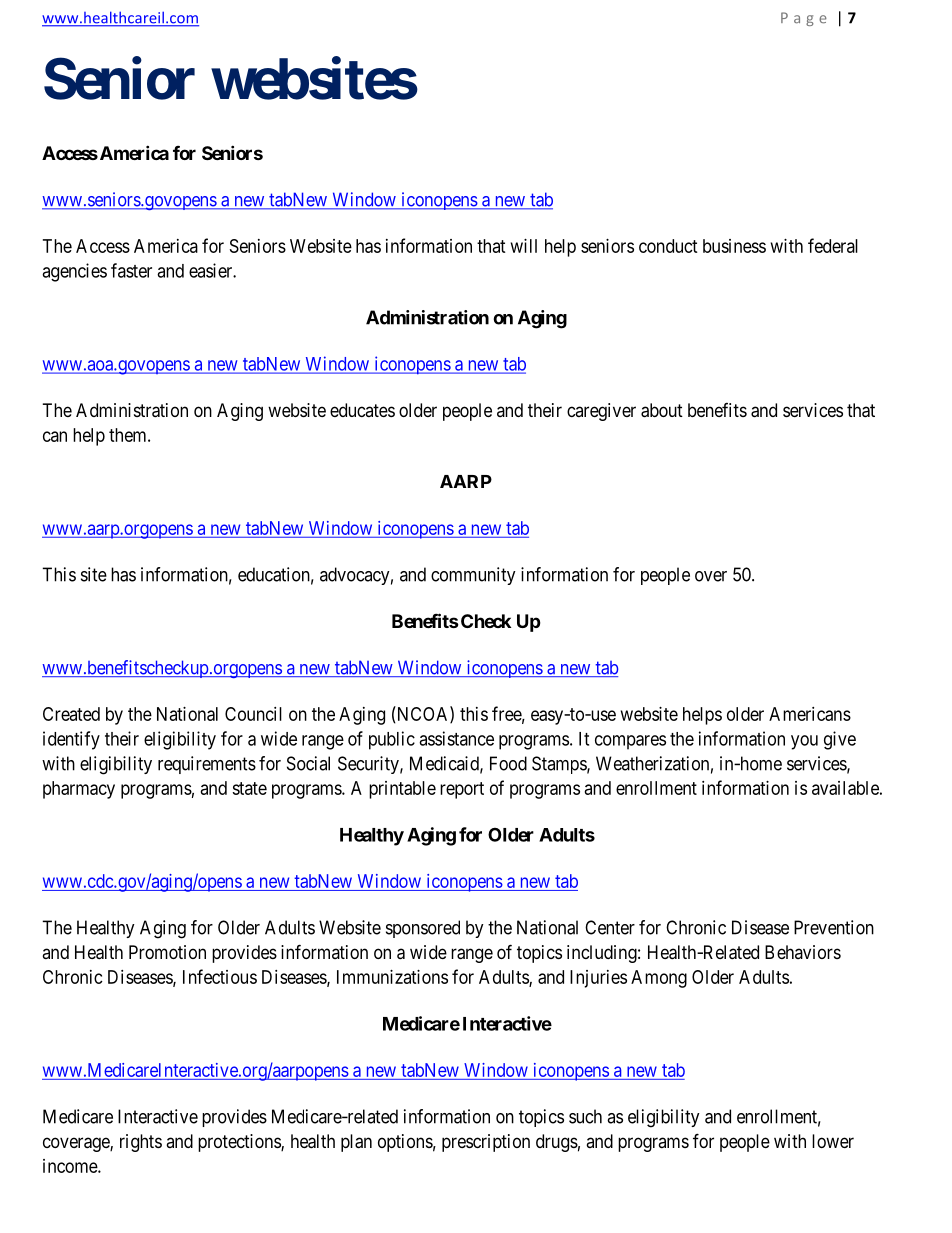  What do you see at coordinates (524, 246) in the screenshot?
I see `will` at bounding box center [524, 246].
